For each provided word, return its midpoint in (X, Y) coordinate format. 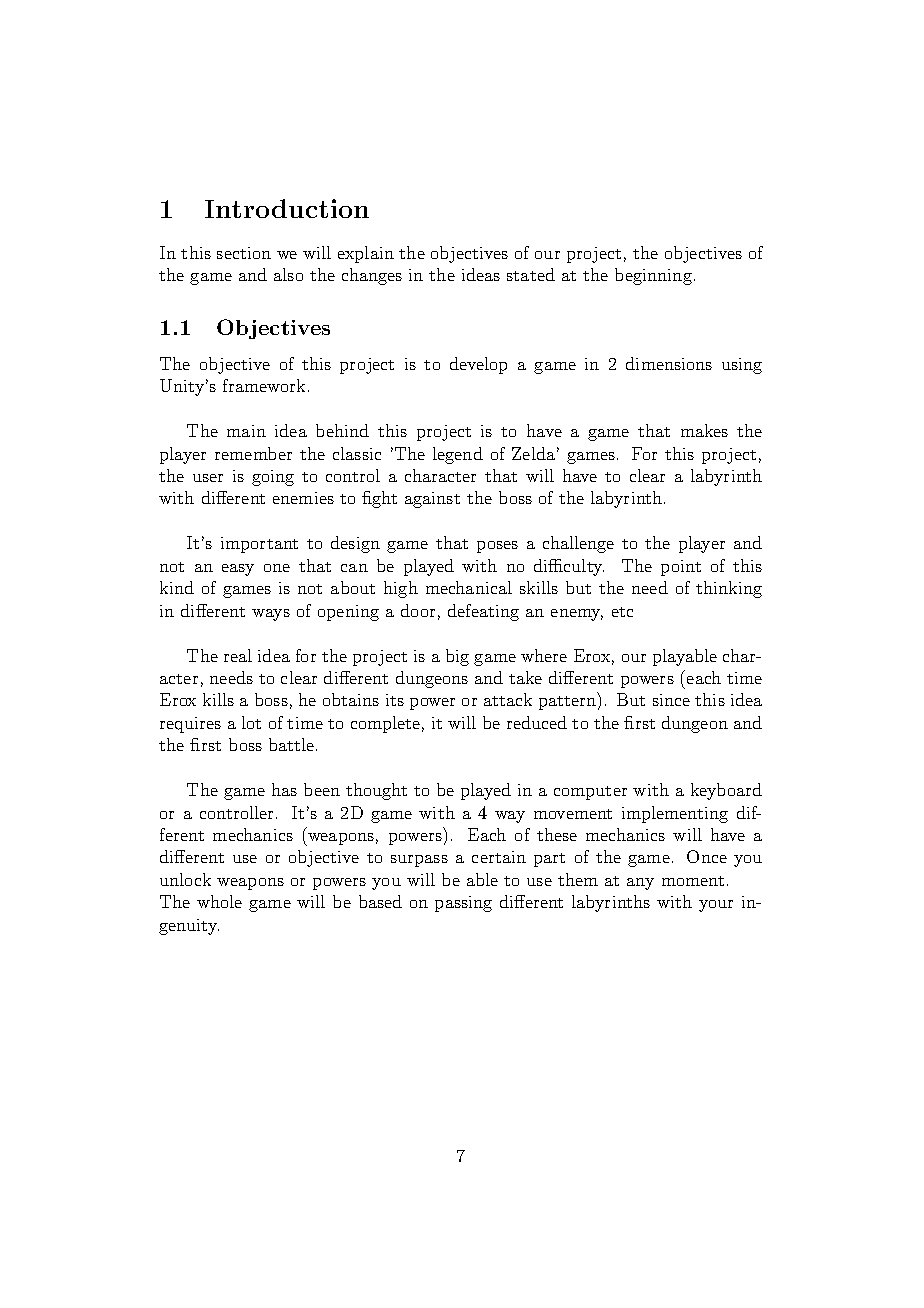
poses (497, 547)
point (681, 568)
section (244, 253)
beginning (653, 276)
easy (238, 570)
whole (219, 901)
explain (366, 254)
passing (463, 904)
